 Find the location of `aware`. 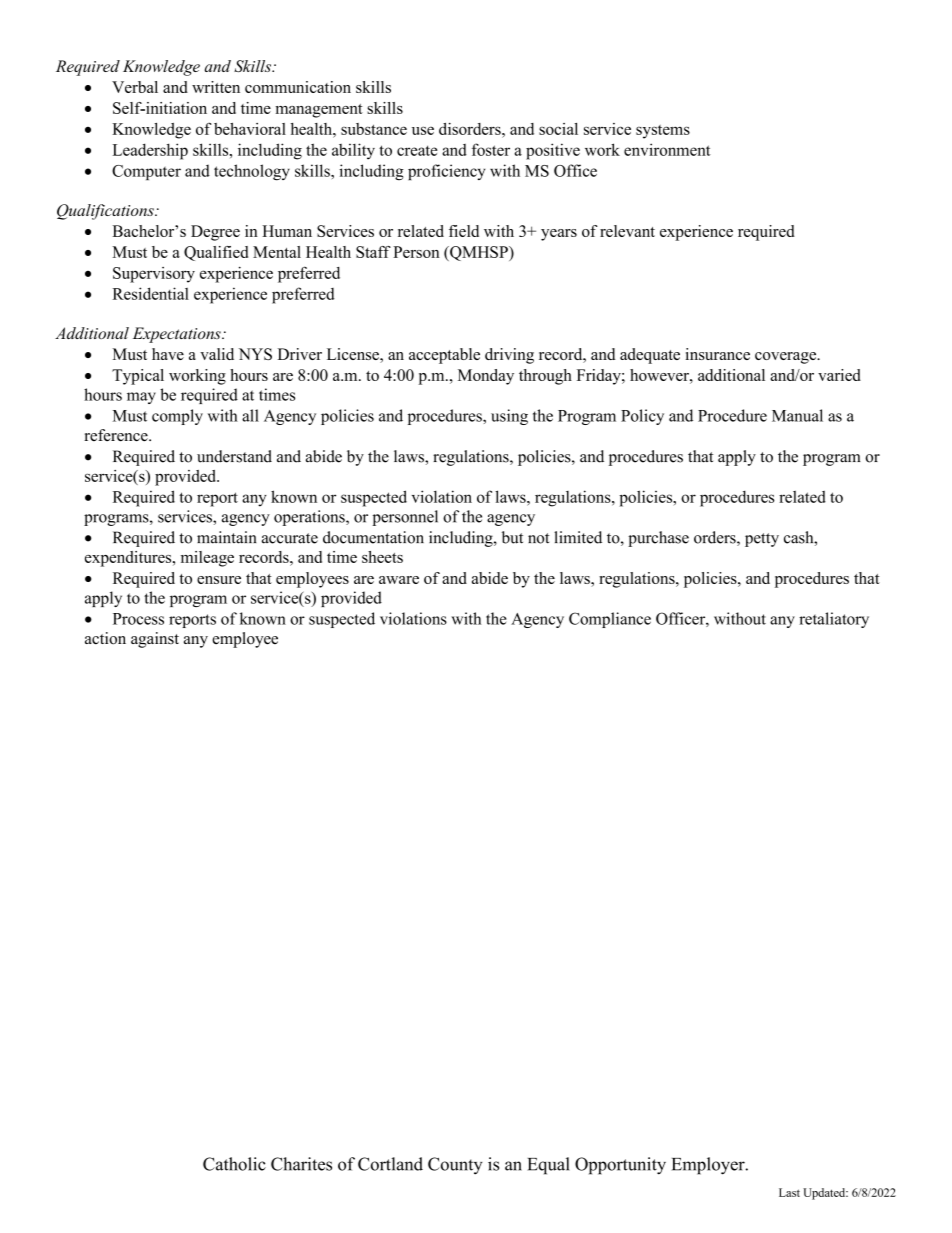

aware is located at coordinates (399, 580).
